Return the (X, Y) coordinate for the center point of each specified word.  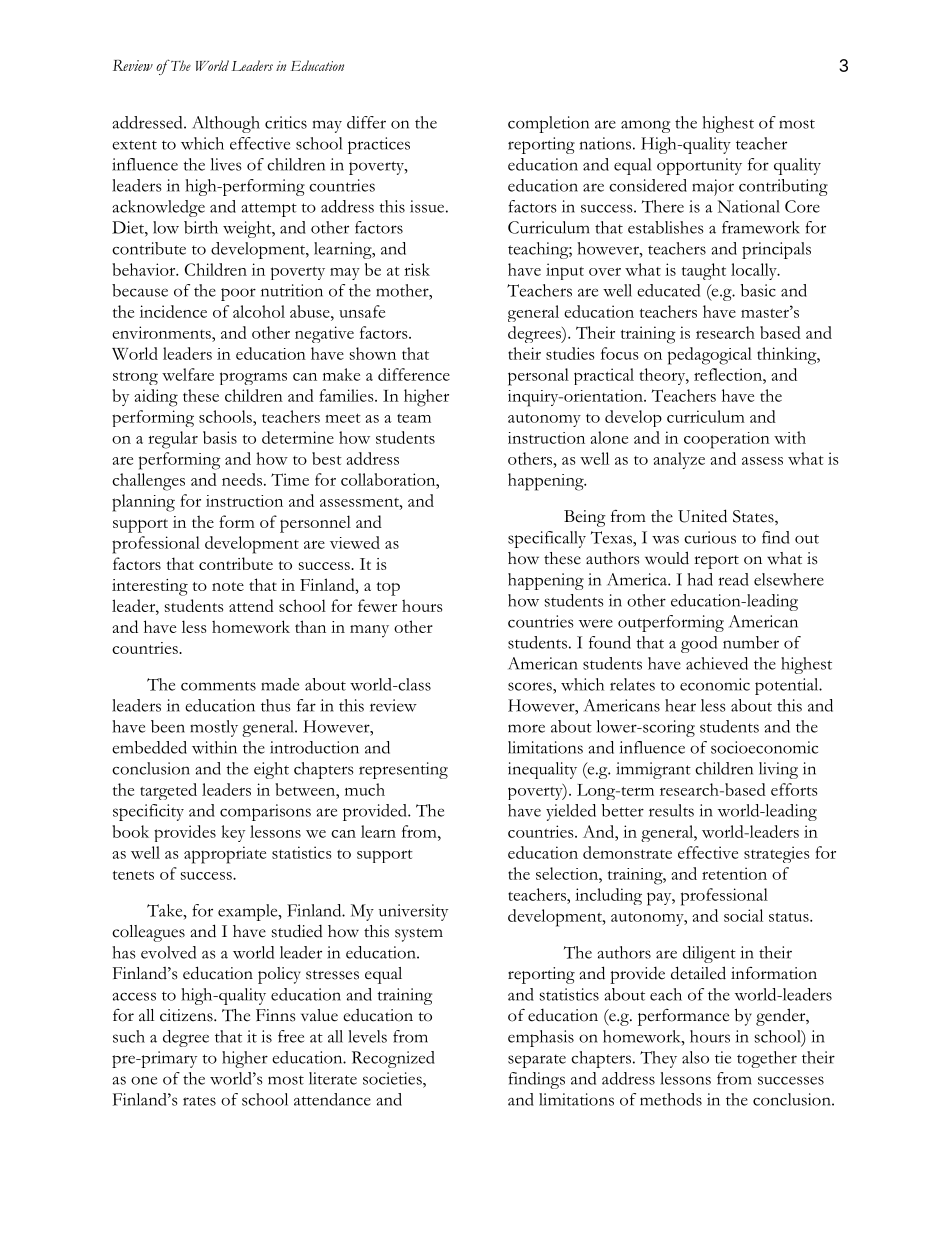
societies (393, 1078)
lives (226, 164)
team (414, 418)
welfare (188, 374)
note (228, 586)
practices (379, 145)
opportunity (699, 166)
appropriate (225, 855)
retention (734, 873)
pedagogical (710, 356)
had (700, 579)
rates (199, 1101)
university (413, 912)
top (388, 589)
